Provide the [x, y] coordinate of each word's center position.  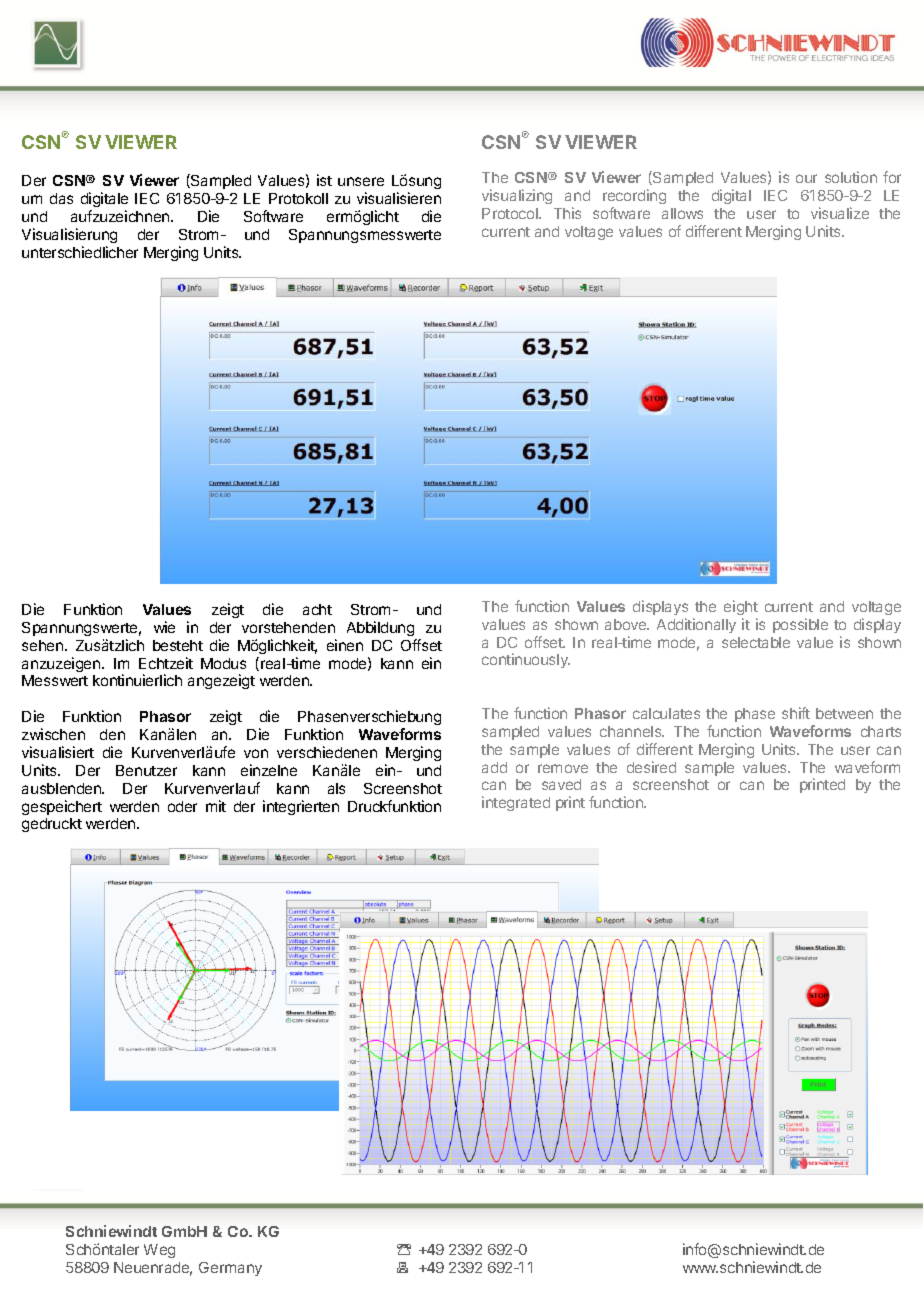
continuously [526, 660]
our [806, 178]
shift [796, 713]
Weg [159, 1251]
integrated [516, 803]
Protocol [511, 213]
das [61, 198]
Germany [230, 1269]
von [256, 753]
